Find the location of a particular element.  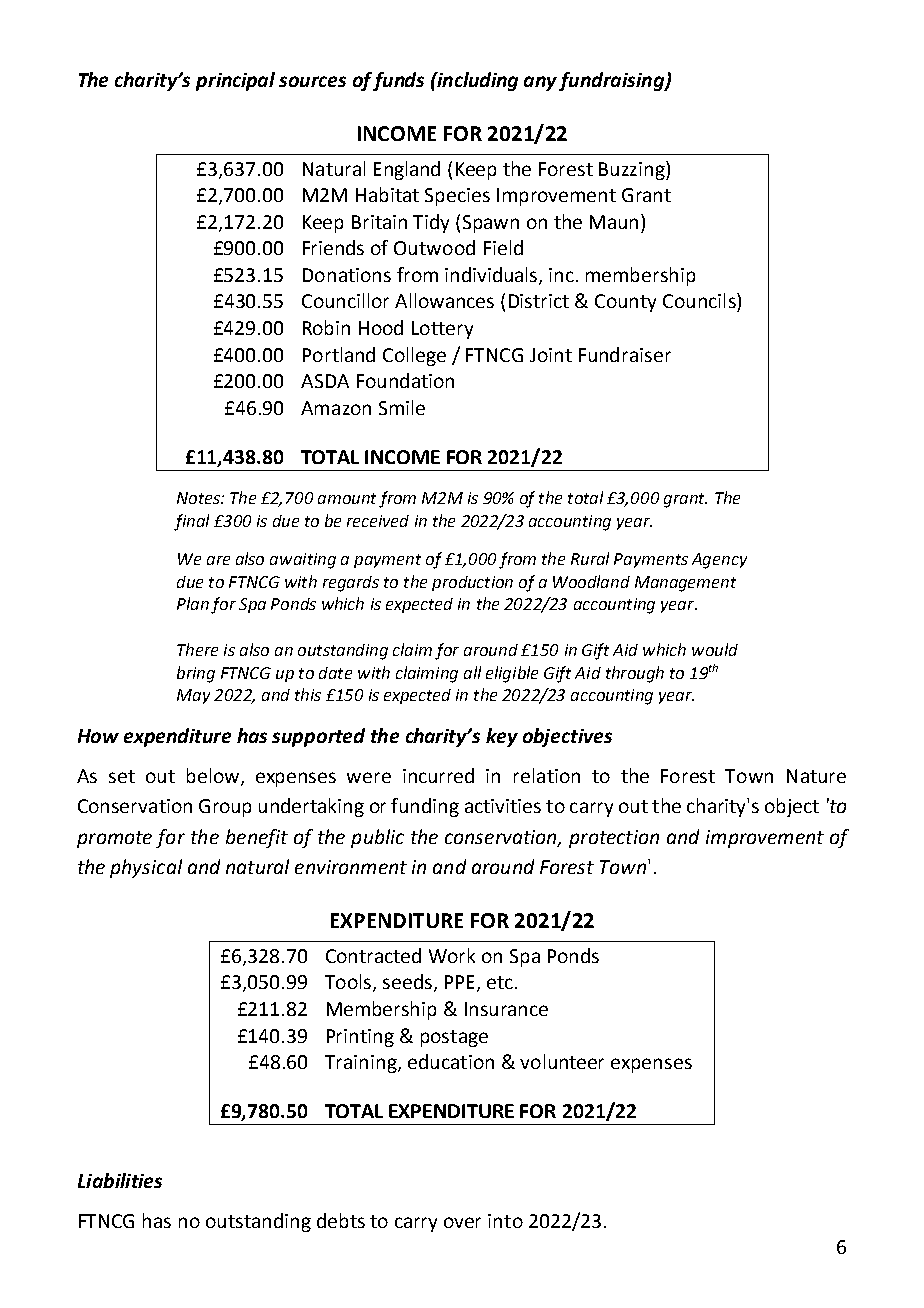

principal is located at coordinates (235, 81).
